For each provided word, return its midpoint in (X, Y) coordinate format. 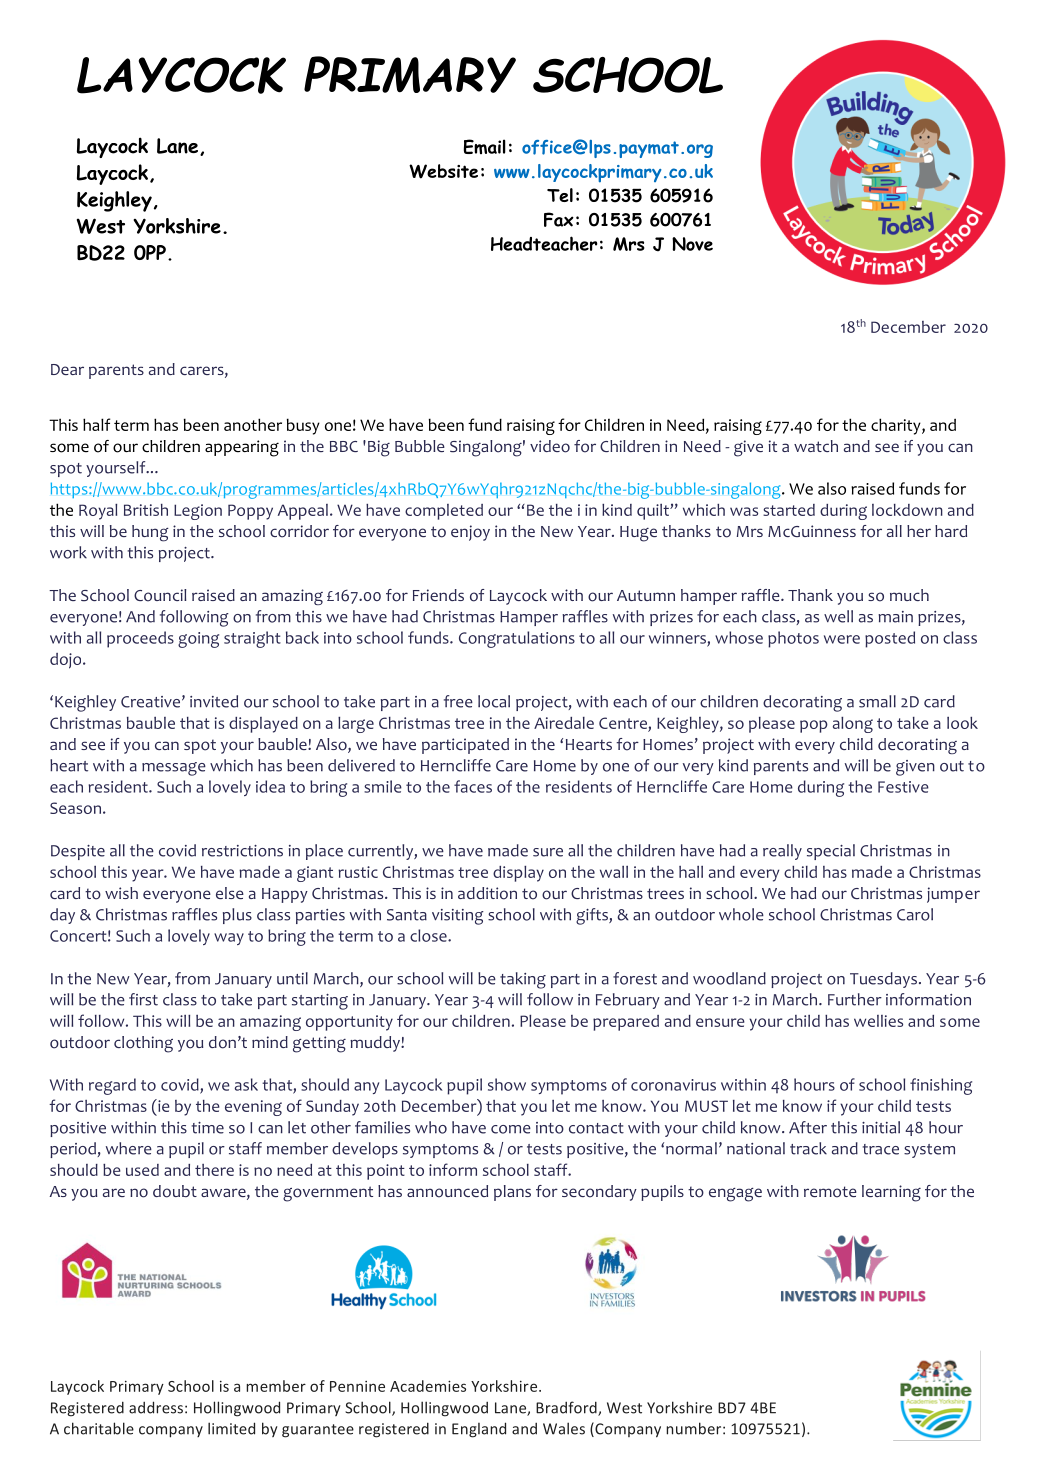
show (507, 1084)
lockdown (907, 510)
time (208, 1128)
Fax (559, 219)
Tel (560, 195)
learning (891, 1193)
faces (473, 786)
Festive (903, 787)
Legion (198, 512)
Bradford (567, 1408)
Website (443, 171)
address (156, 1407)
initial (881, 1127)
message (174, 769)
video (550, 446)
